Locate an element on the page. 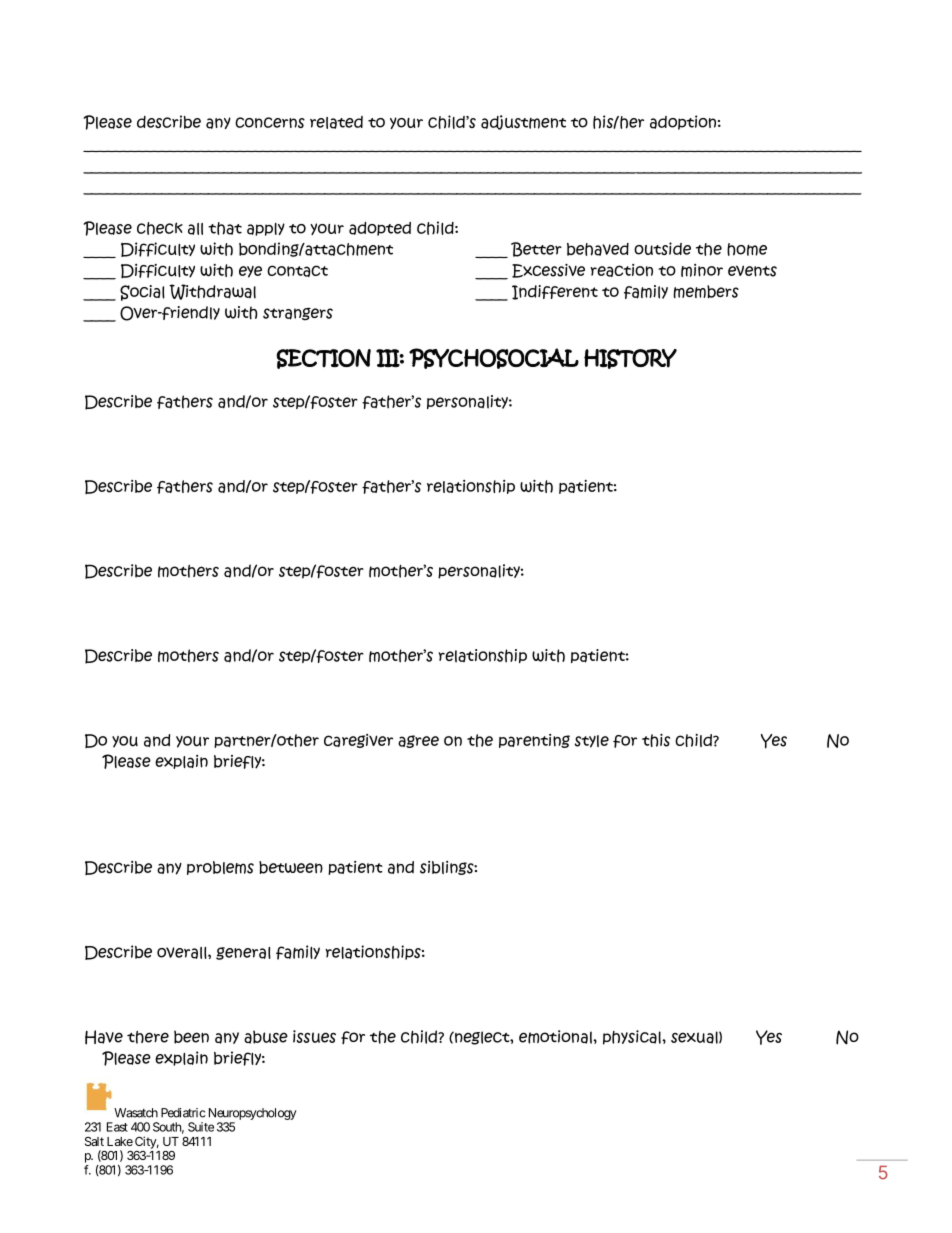 The height and width of the page is (1233, 952). style is located at coordinates (592, 741).
